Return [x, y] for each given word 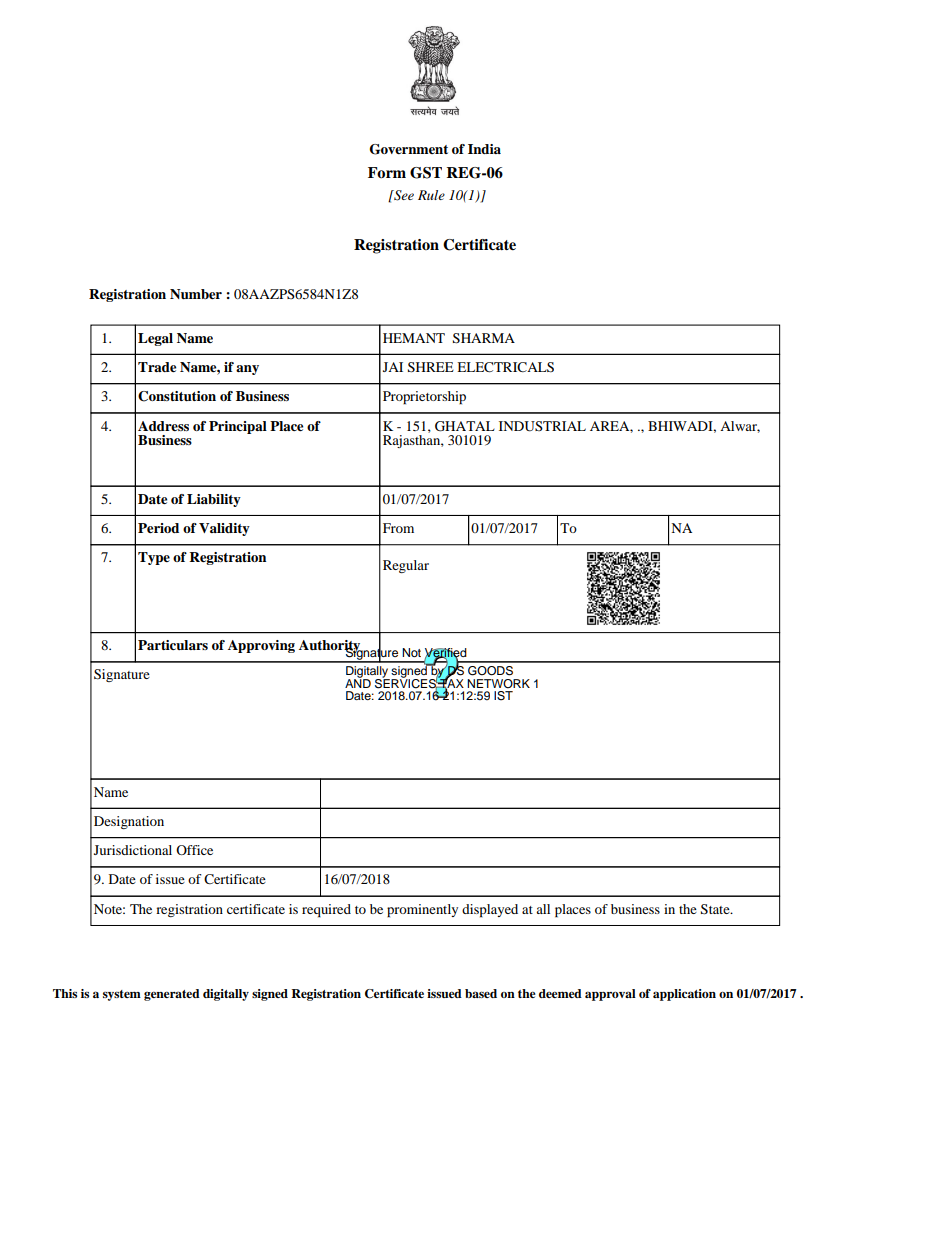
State [716, 909]
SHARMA [484, 338]
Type [154, 558]
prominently [422, 911]
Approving [261, 646]
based [481, 993]
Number [196, 294]
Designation [129, 822]
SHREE [431, 367]
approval [610, 995]
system [122, 995]
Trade [157, 367]
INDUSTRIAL [542, 426]
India [484, 149]
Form [387, 172]
